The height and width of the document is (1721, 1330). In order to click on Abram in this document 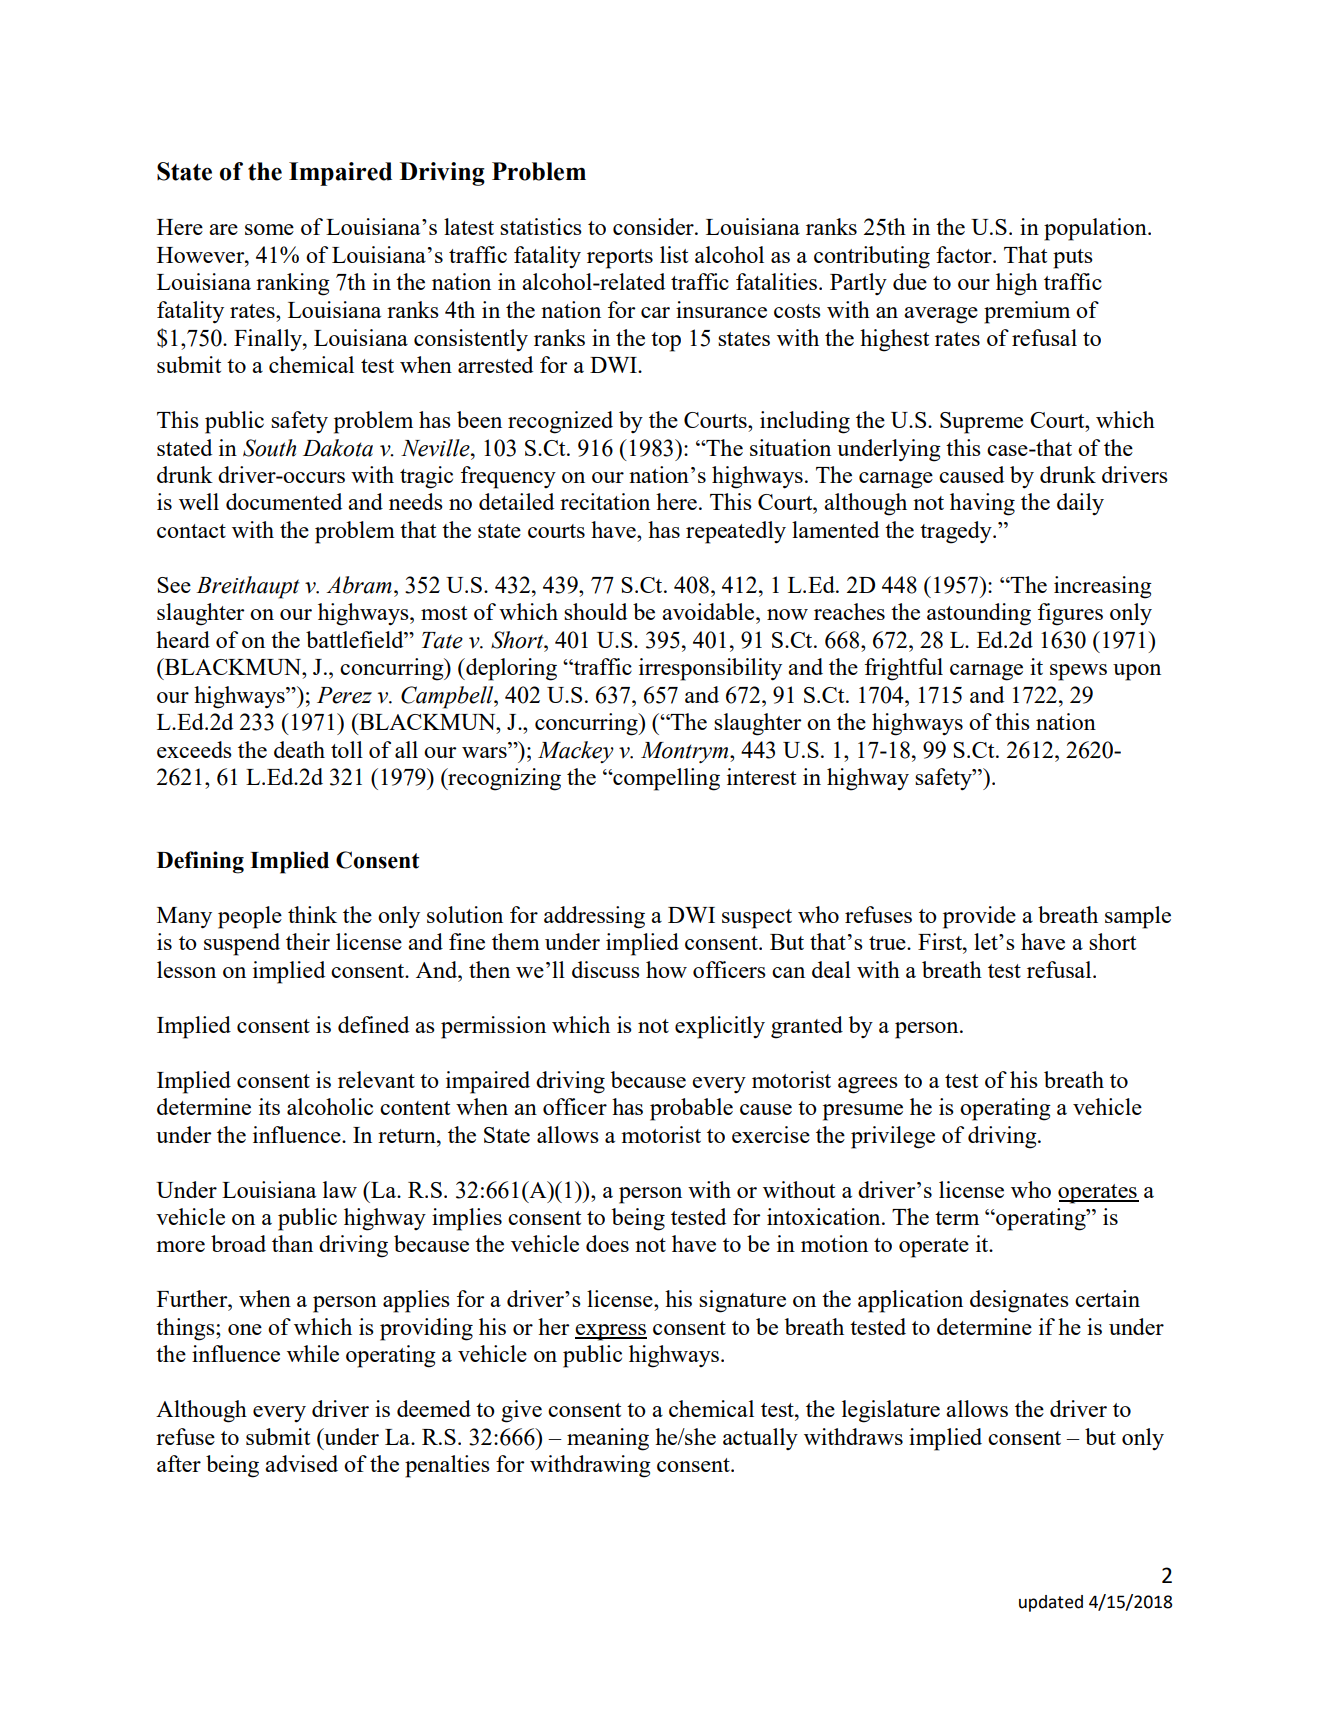, I will do `click(359, 585)`.
